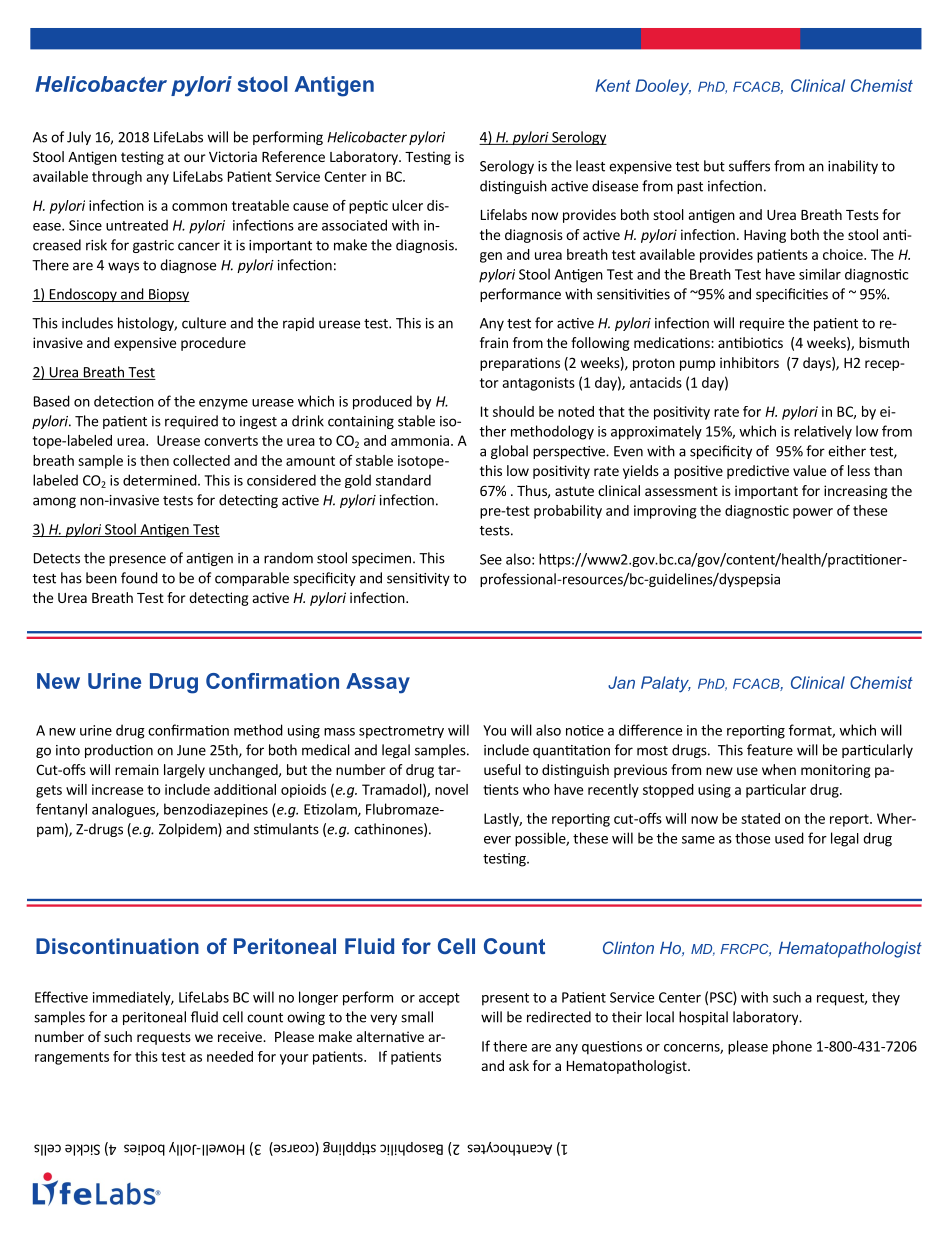 The height and width of the document is (1233, 952). I want to click on See, so click(491, 559).
